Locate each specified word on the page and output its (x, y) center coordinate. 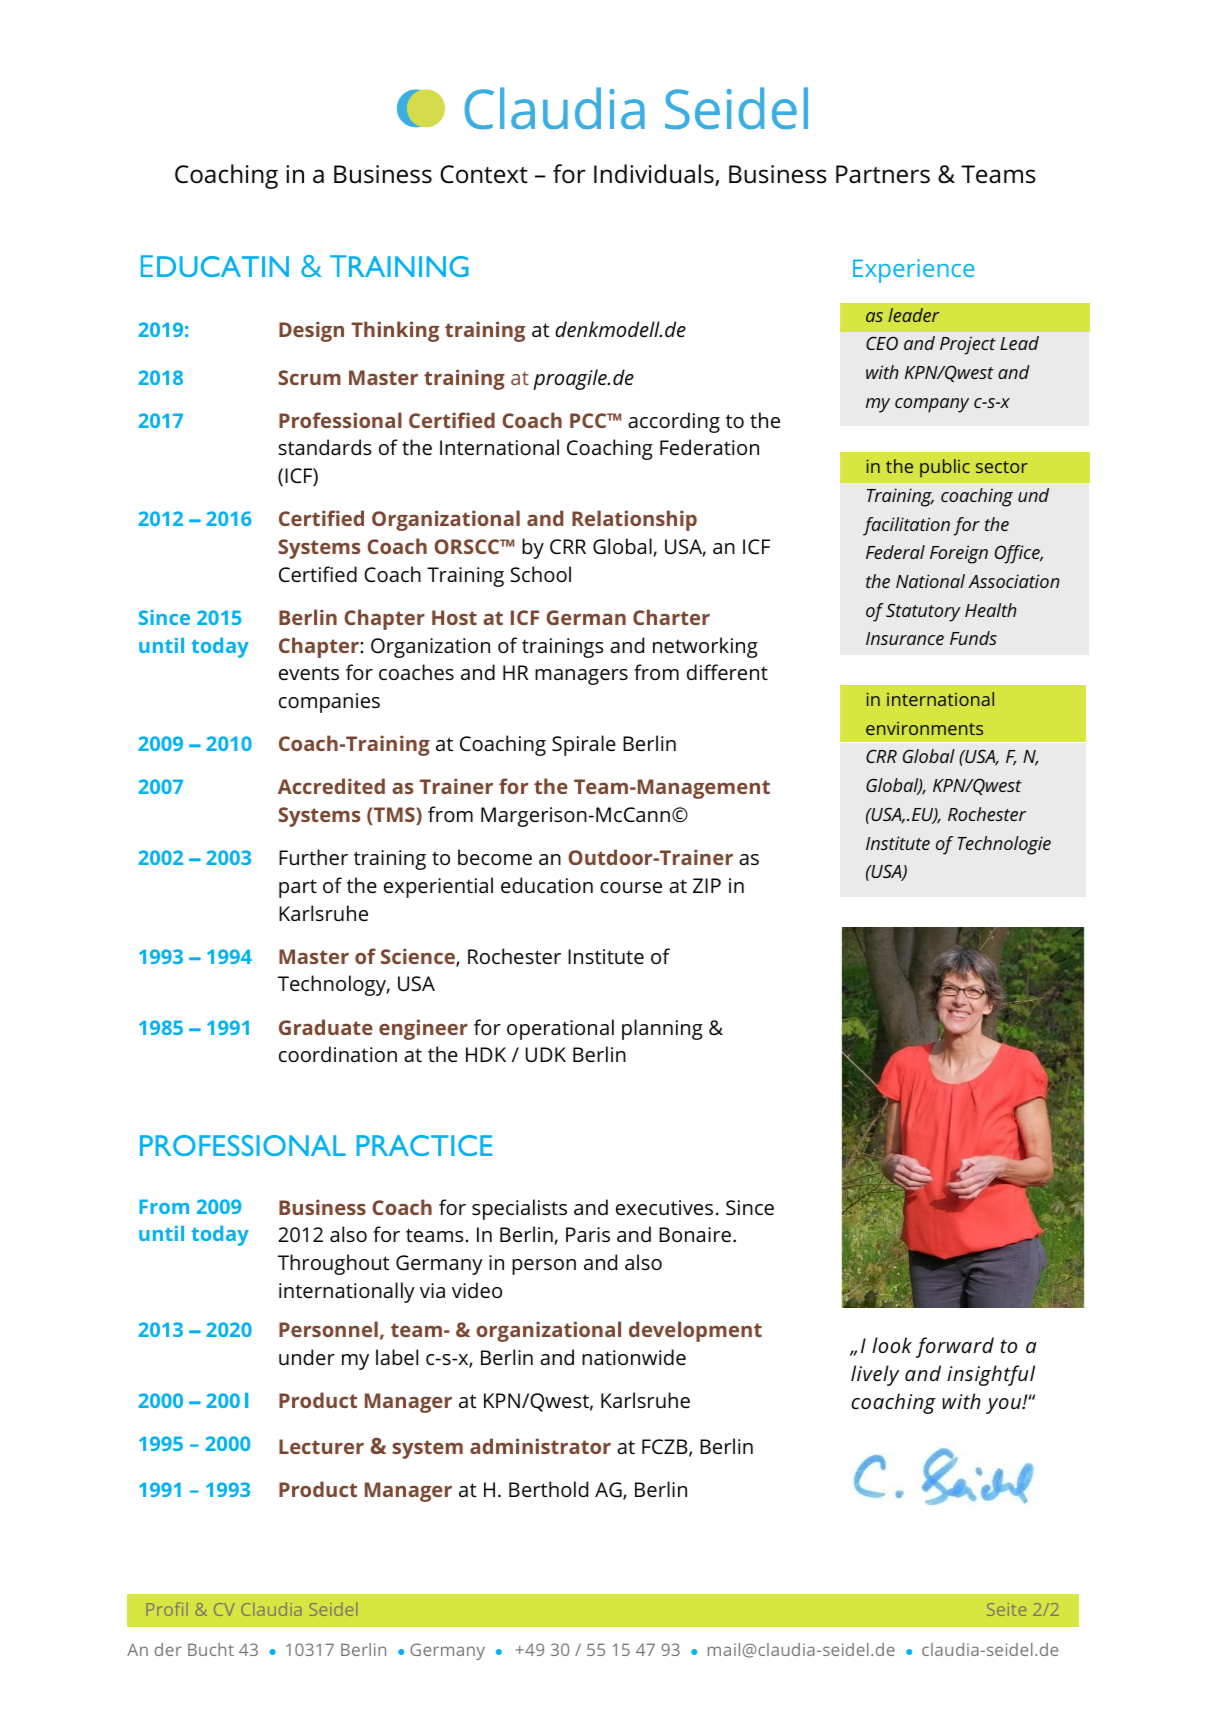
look (892, 1345)
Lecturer (321, 1446)
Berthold (548, 1489)
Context (484, 174)
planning (662, 1029)
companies (329, 703)
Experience (913, 271)
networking (705, 647)
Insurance (905, 638)
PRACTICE (424, 1145)
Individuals (655, 175)
